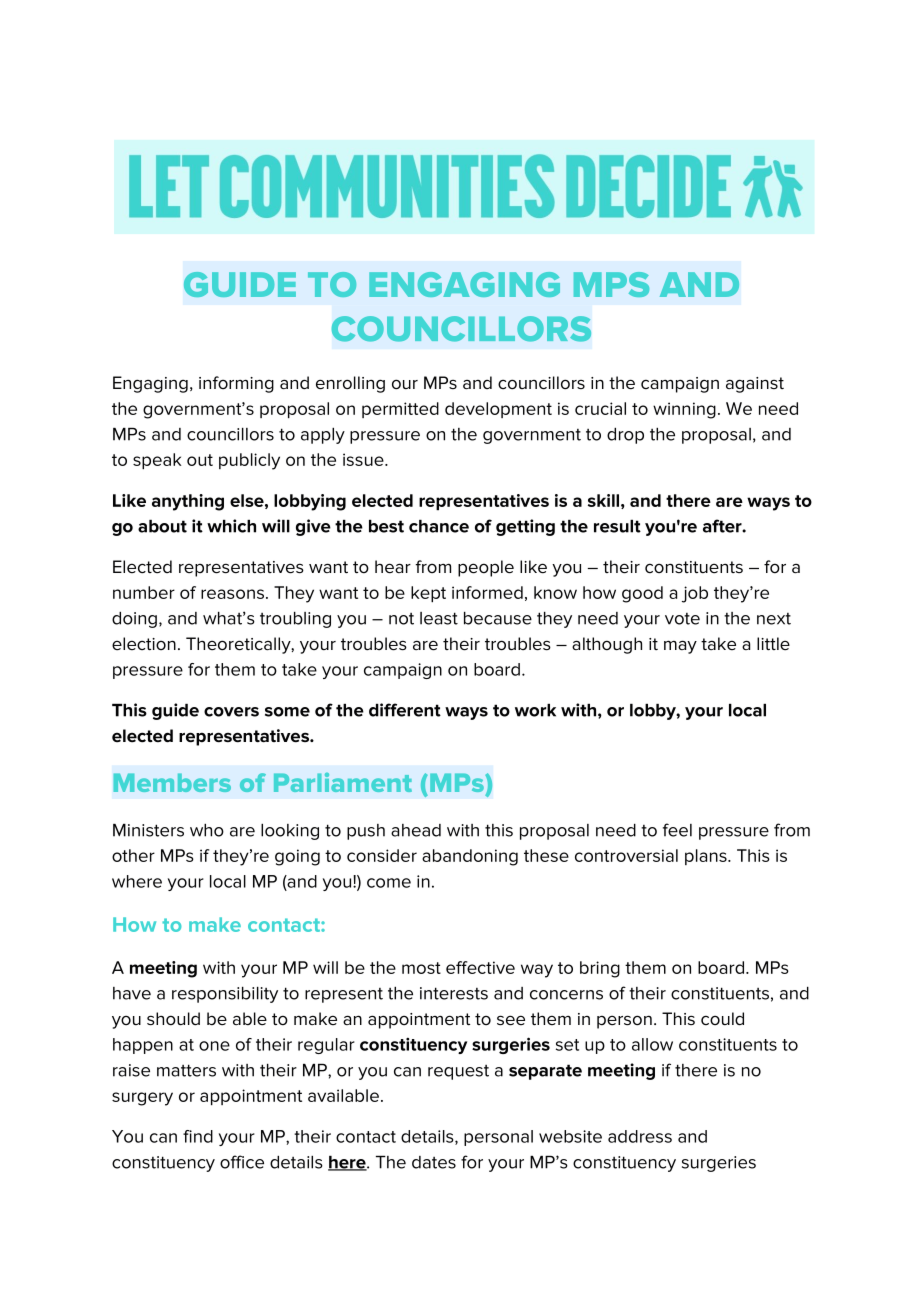 The height and width of the screenshot is (1308, 924). I want to click on may, so click(680, 647).
